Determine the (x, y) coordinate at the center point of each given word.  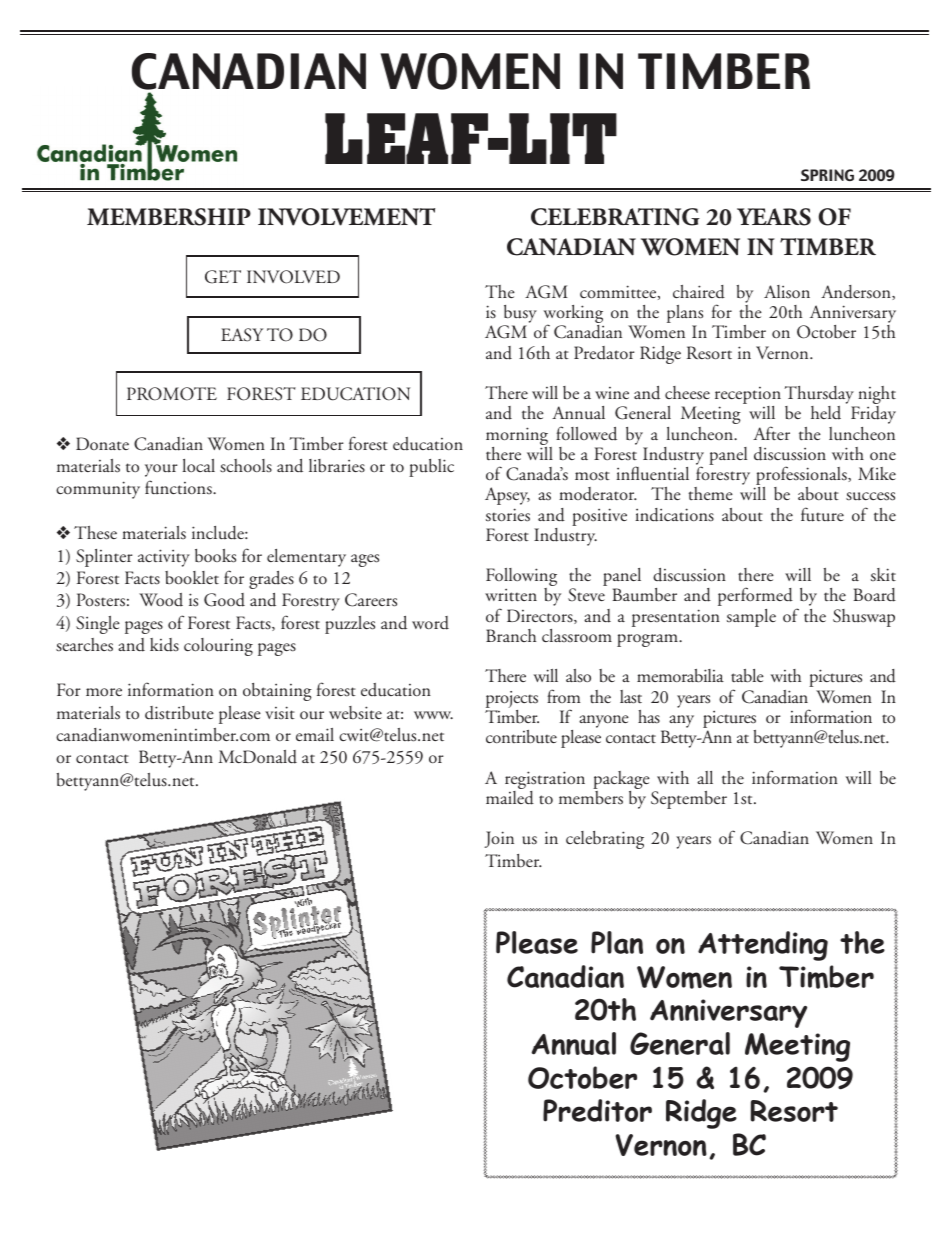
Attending (763, 946)
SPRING (827, 175)
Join (499, 839)
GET (223, 277)
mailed (510, 798)
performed (755, 596)
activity (164, 558)
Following (521, 578)
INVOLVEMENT (346, 217)
